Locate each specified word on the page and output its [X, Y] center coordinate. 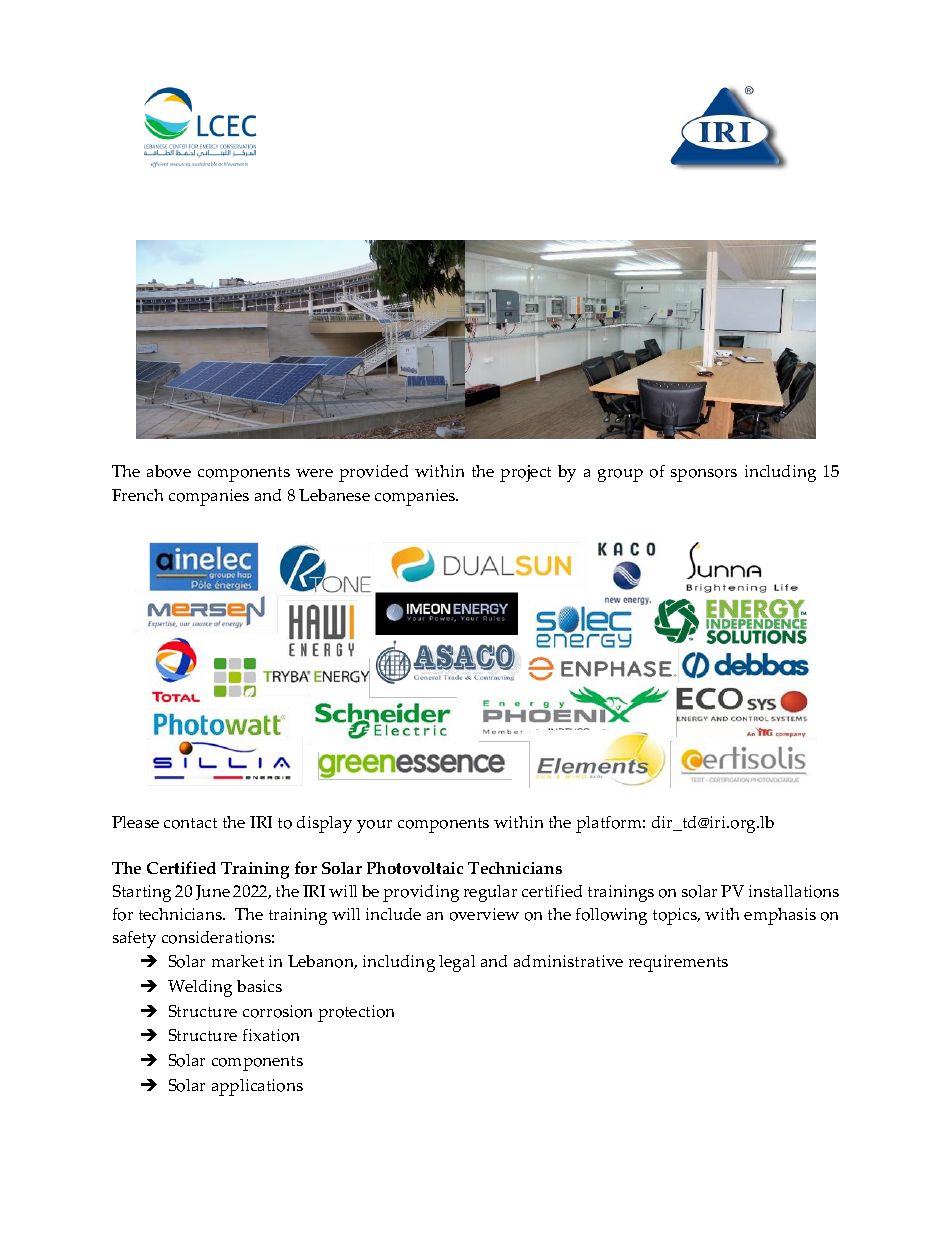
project [525, 473]
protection [356, 1013]
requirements [678, 963]
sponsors [704, 475]
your [374, 826]
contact [190, 823]
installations [794, 891]
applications [257, 1087]
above [169, 471]
